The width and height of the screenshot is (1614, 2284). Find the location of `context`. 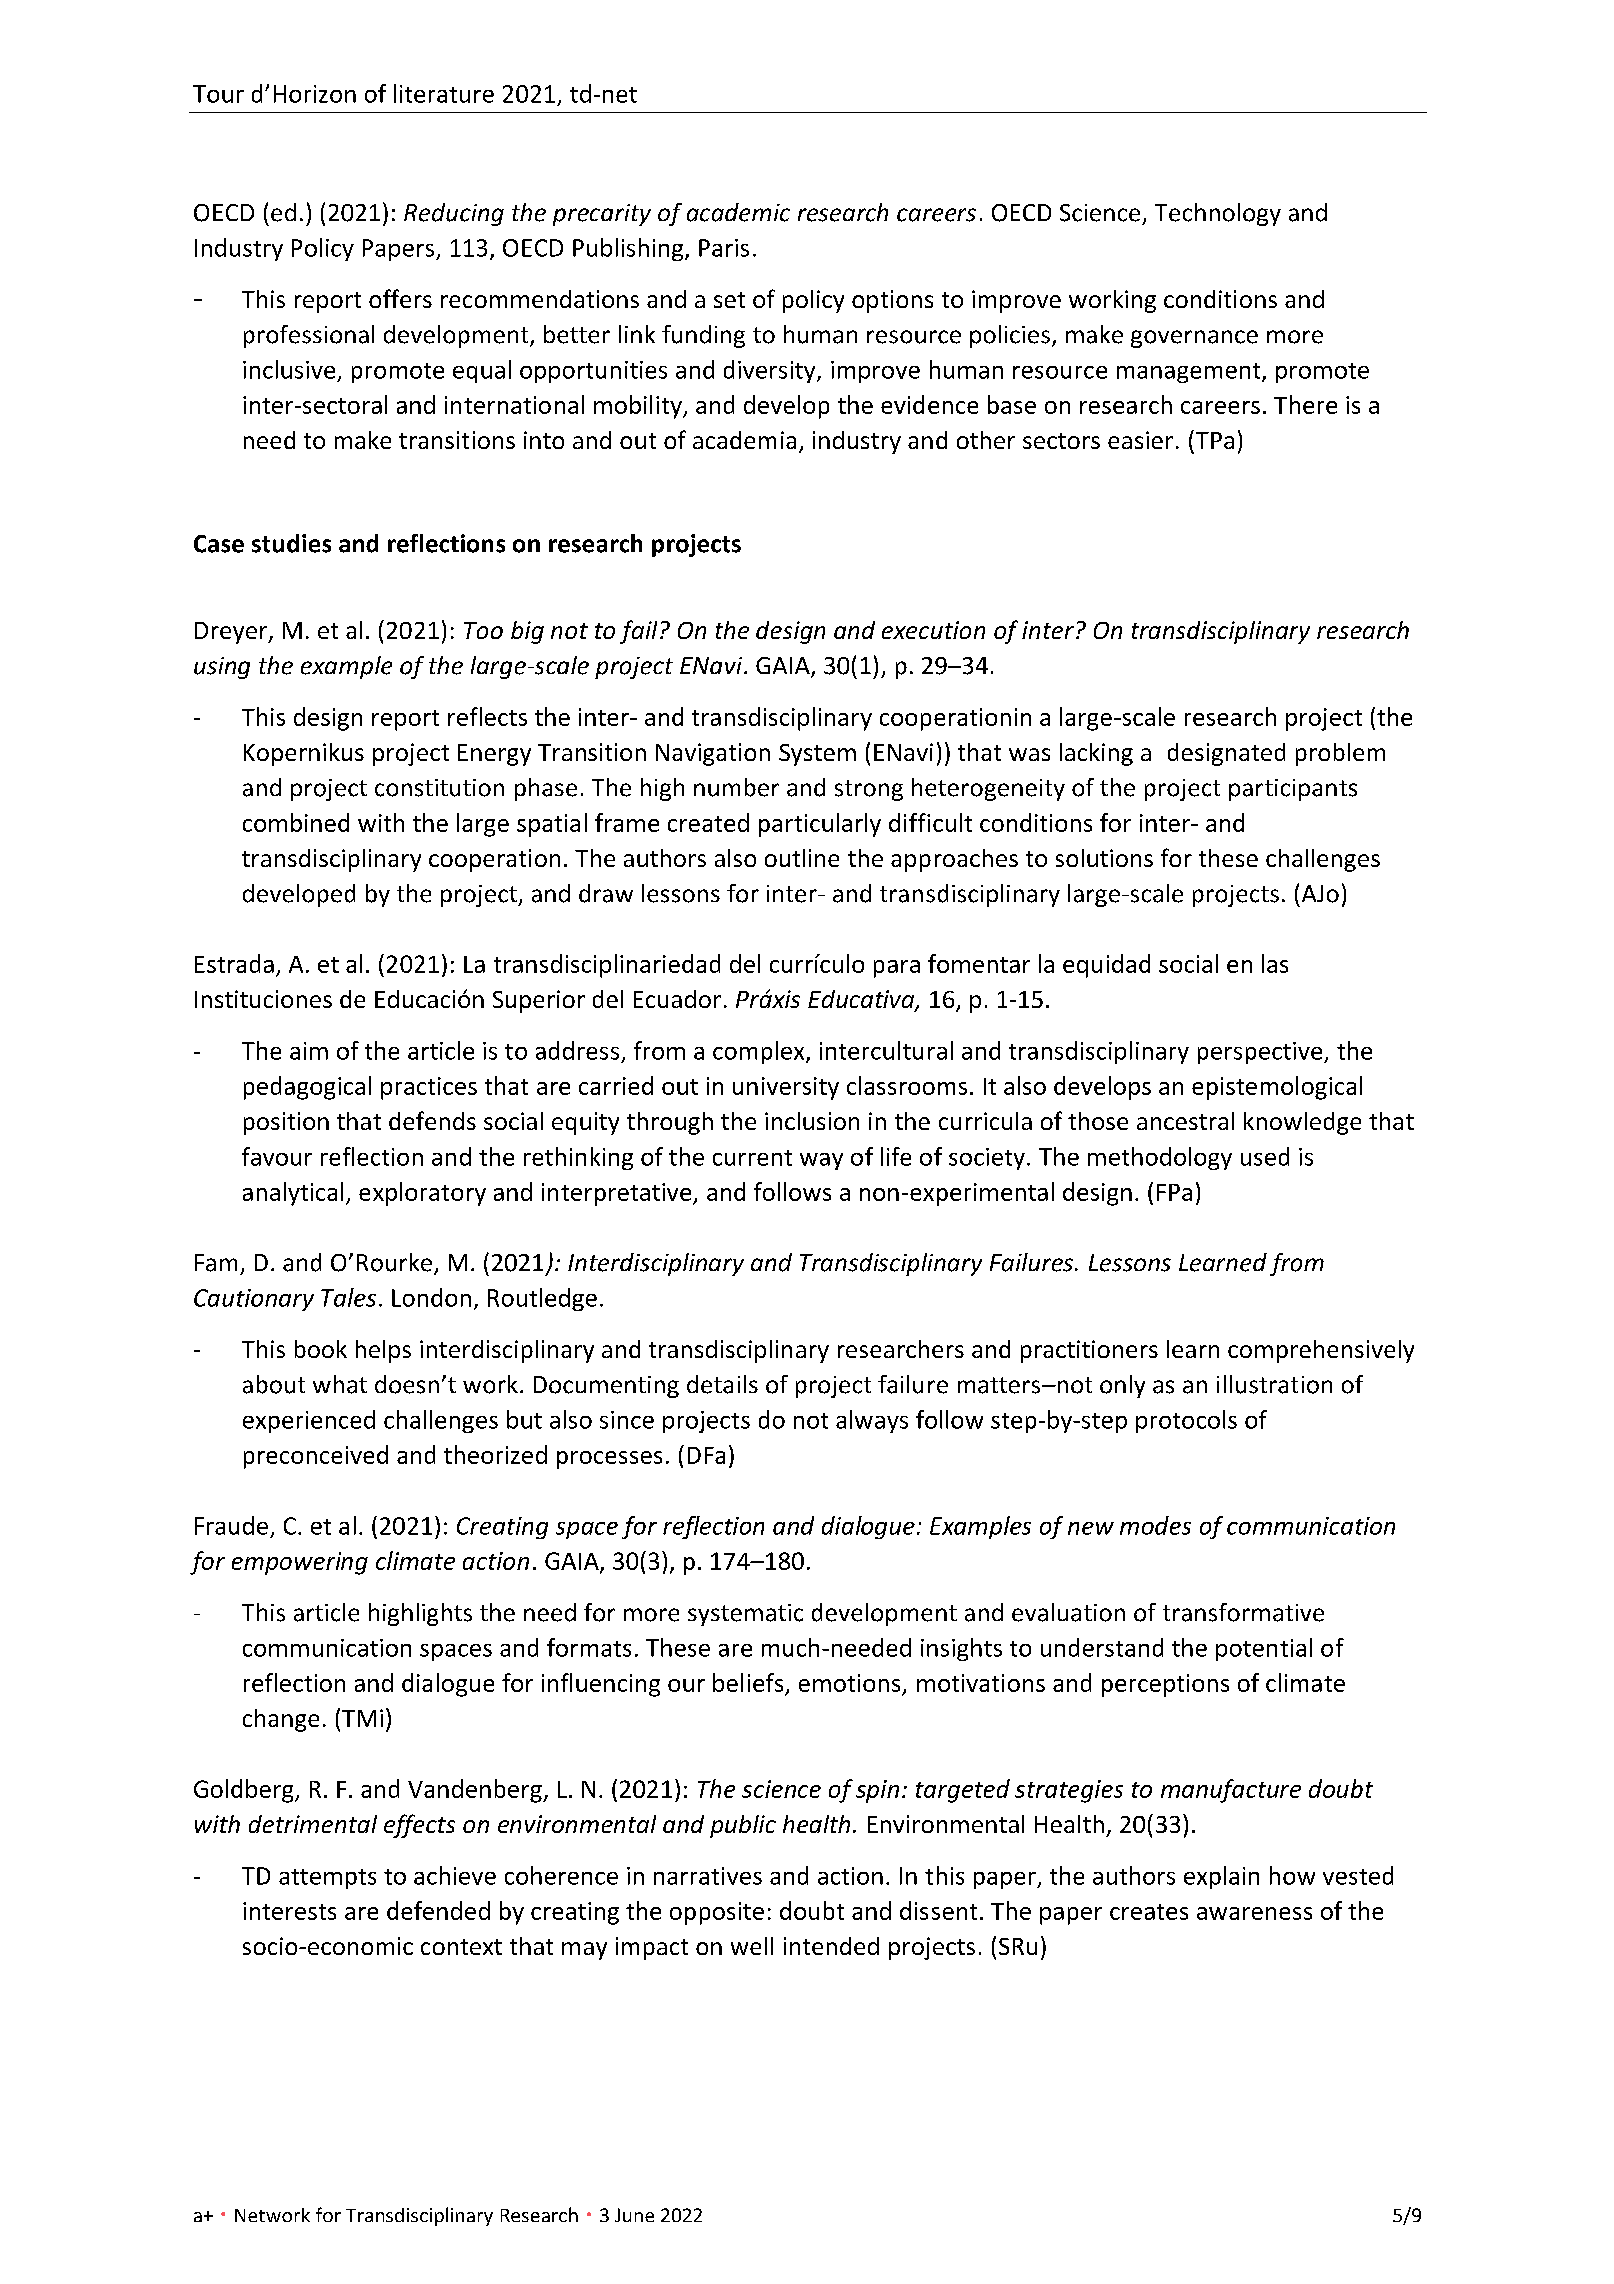

context is located at coordinates (461, 1947).
